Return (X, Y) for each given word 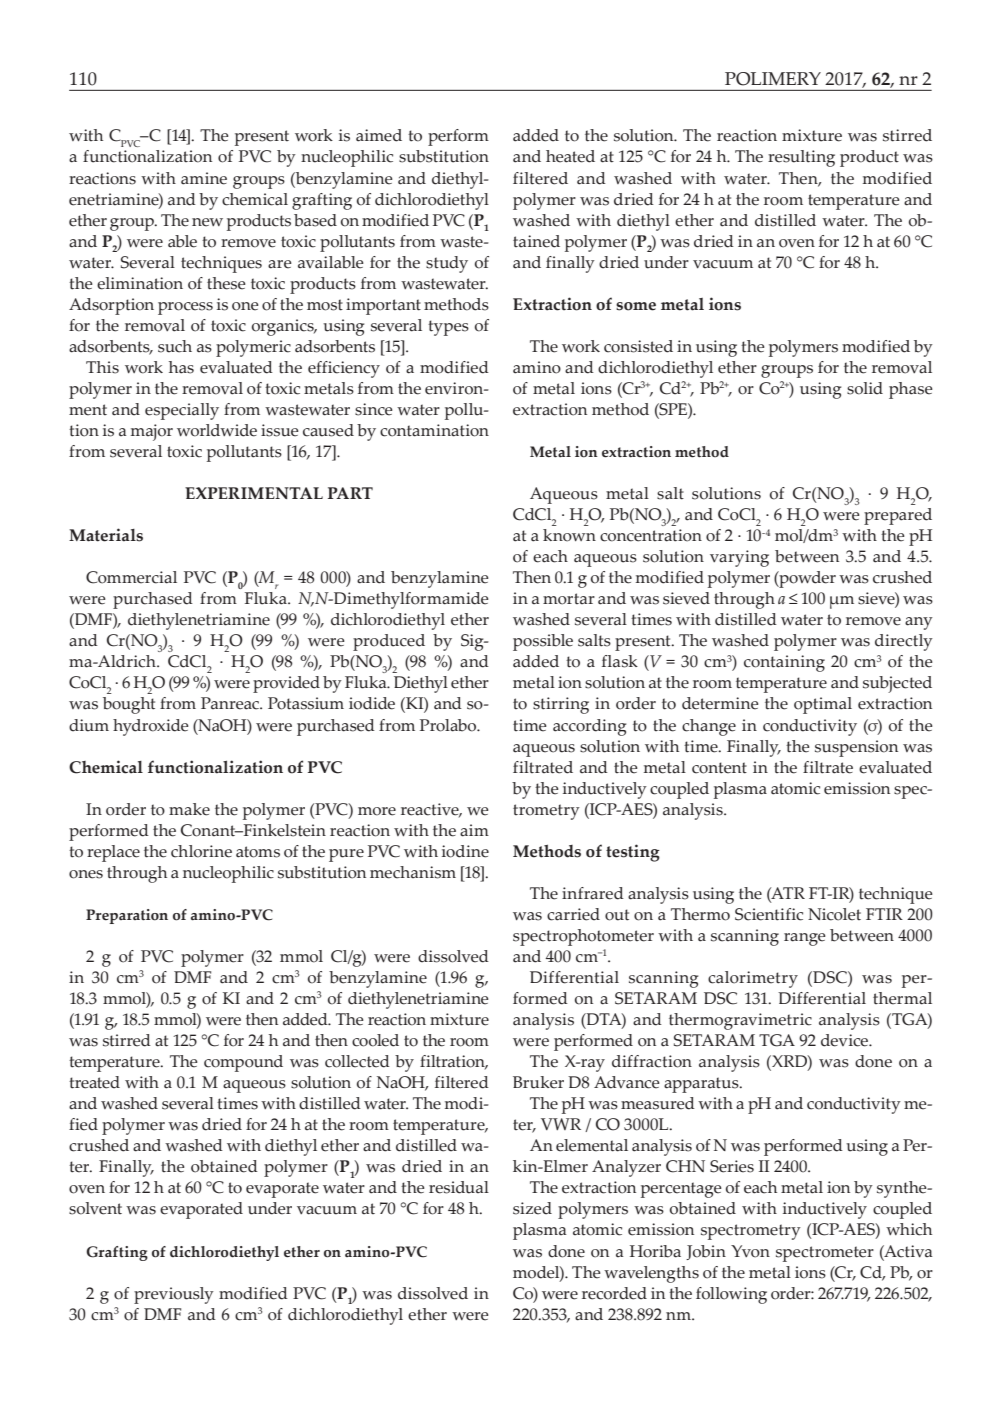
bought (129, 705)
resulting (801, 158)
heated (570, 156)
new (207, 222)
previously (174, 1295)
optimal (823, 705)
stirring (561, 705)
